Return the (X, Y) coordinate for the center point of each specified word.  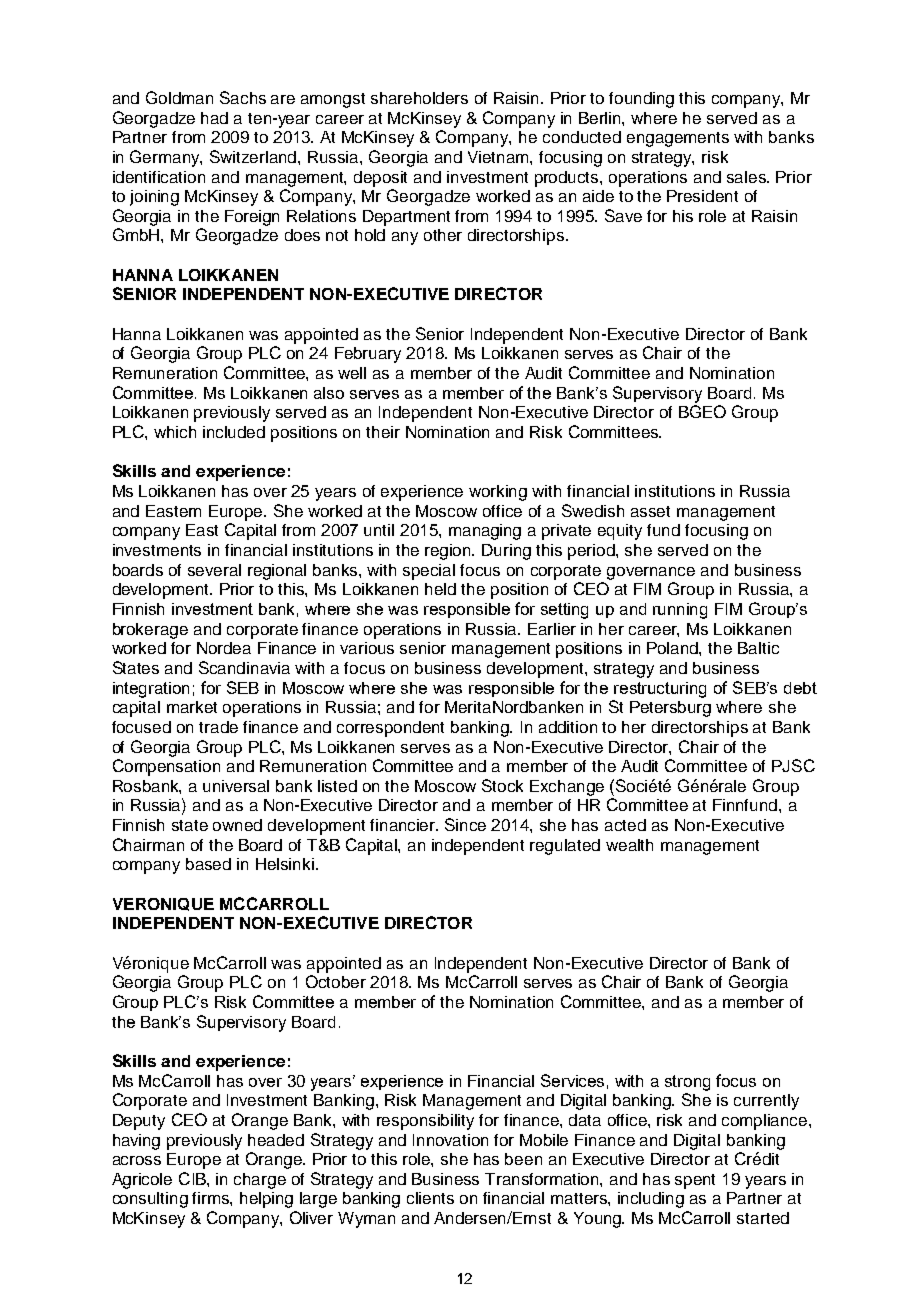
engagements (678, 139)
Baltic (758, 648)
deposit (380, 179)
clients (430, 1198)
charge (260, 1181)
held (440, 589)
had (214, 118)
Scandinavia (244, 667)
